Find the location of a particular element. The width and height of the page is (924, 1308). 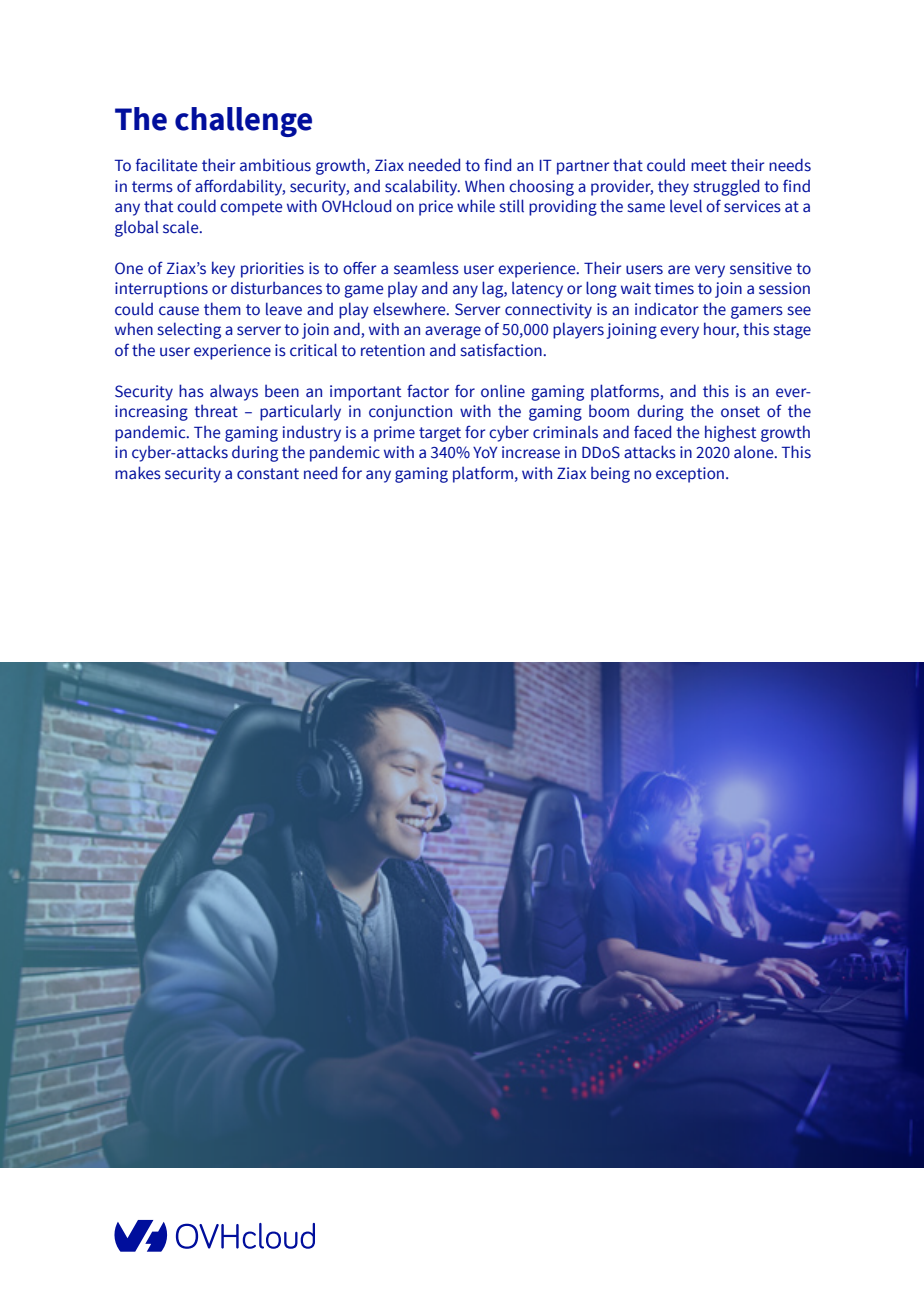

constant is located at coordinates (268, 474).
